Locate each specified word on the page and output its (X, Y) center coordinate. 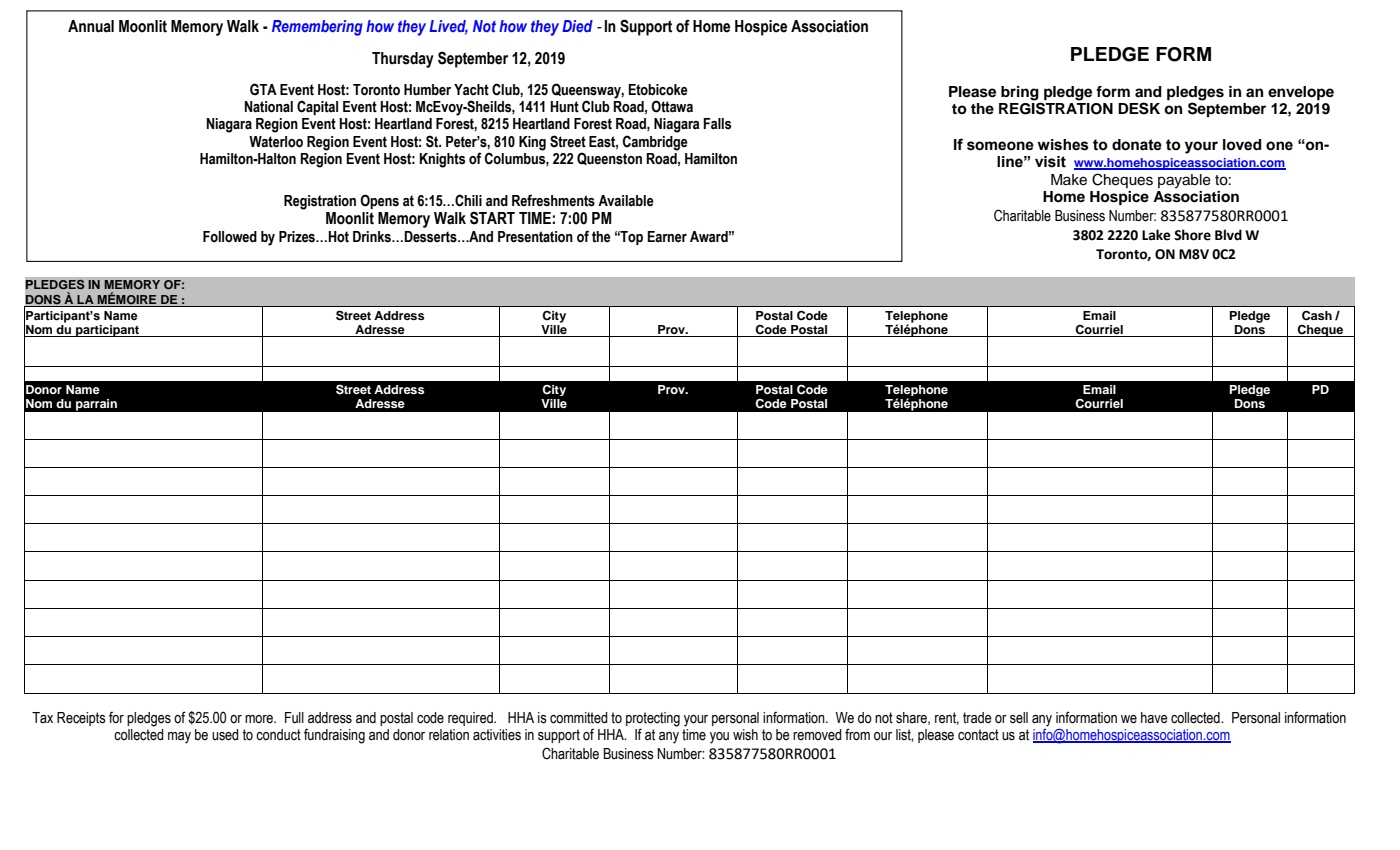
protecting (653, 719)
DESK (1139, 108)
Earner (667, 237)
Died (577, 26)
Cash (1317, 316)
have (1154, 718)
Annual (91, 26)
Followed (230, 237)
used (225, 735)
